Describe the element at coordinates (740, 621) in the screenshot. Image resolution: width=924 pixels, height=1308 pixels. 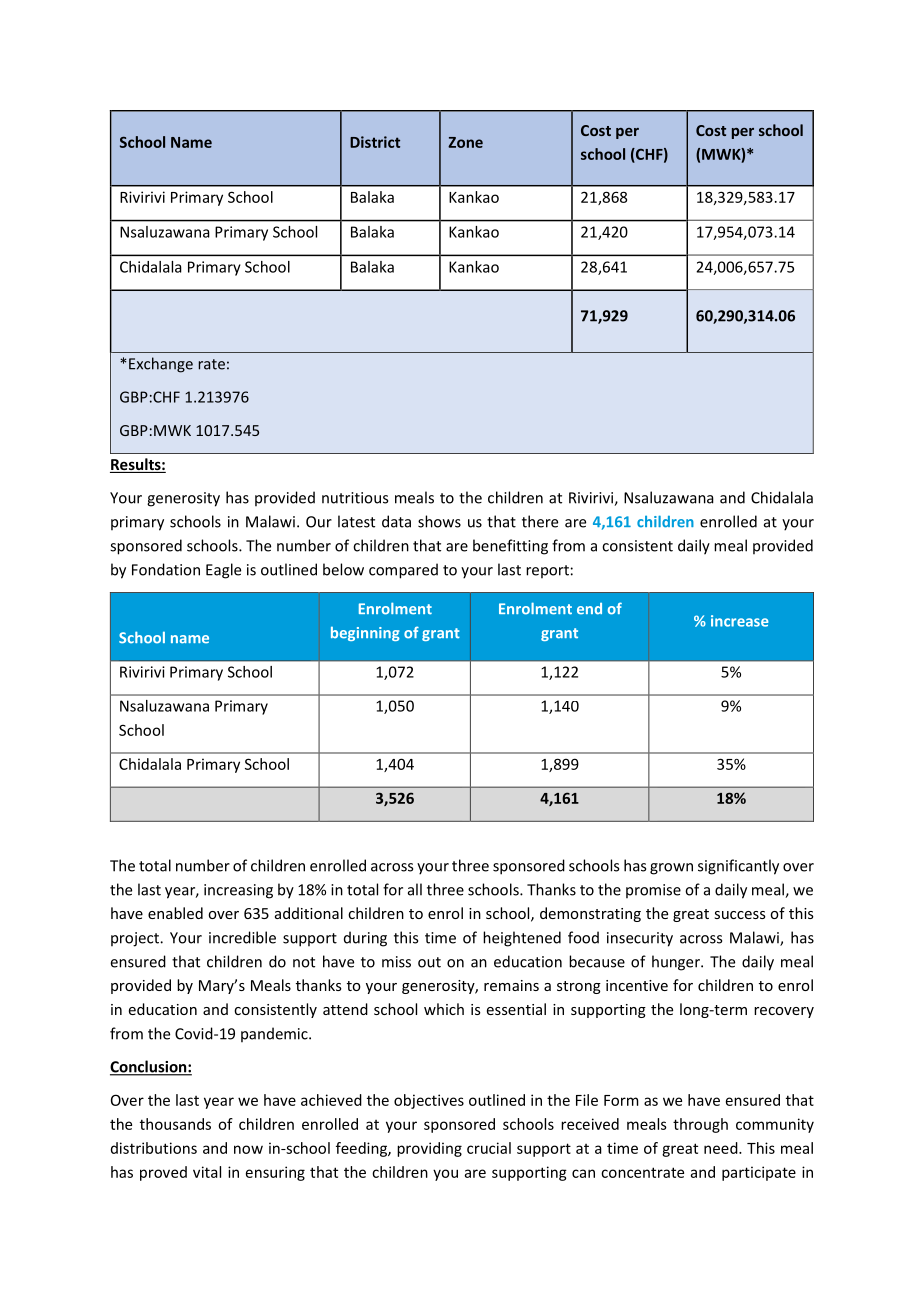
I see `increase` at that location.
